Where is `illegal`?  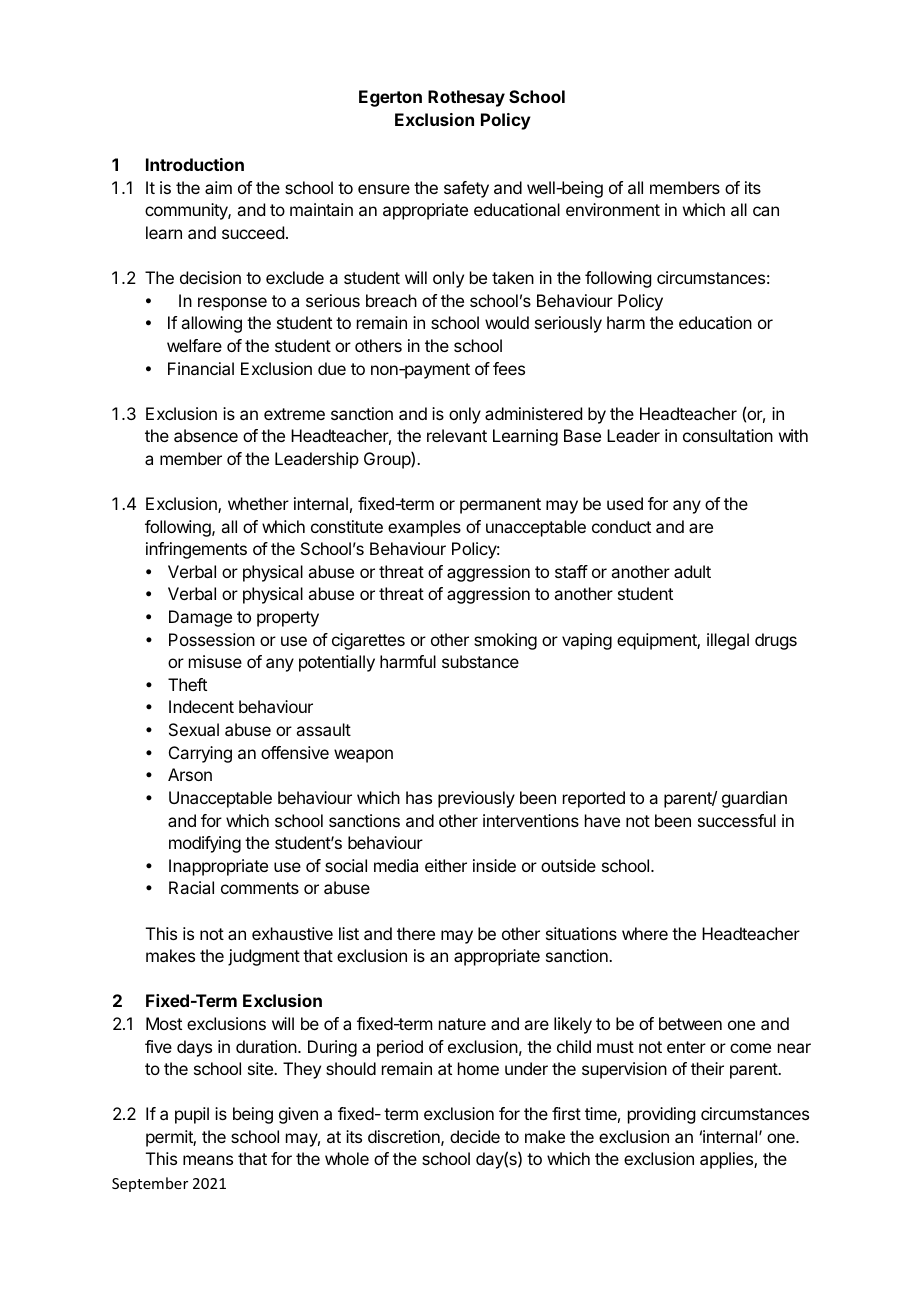
illegal is located at coordinates (728, 641).
